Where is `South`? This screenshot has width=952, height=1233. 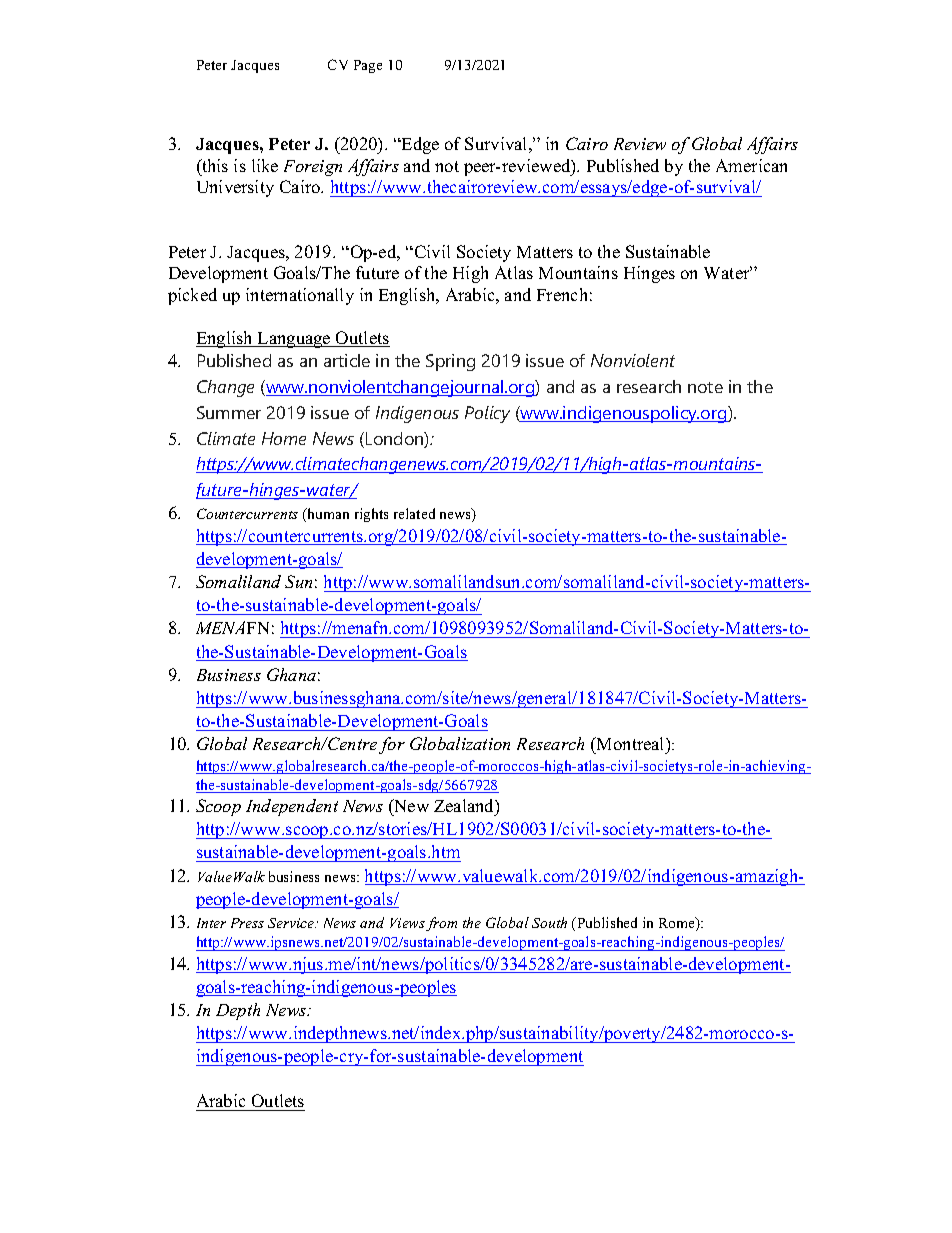 South is located at coordinates (549, 922).
